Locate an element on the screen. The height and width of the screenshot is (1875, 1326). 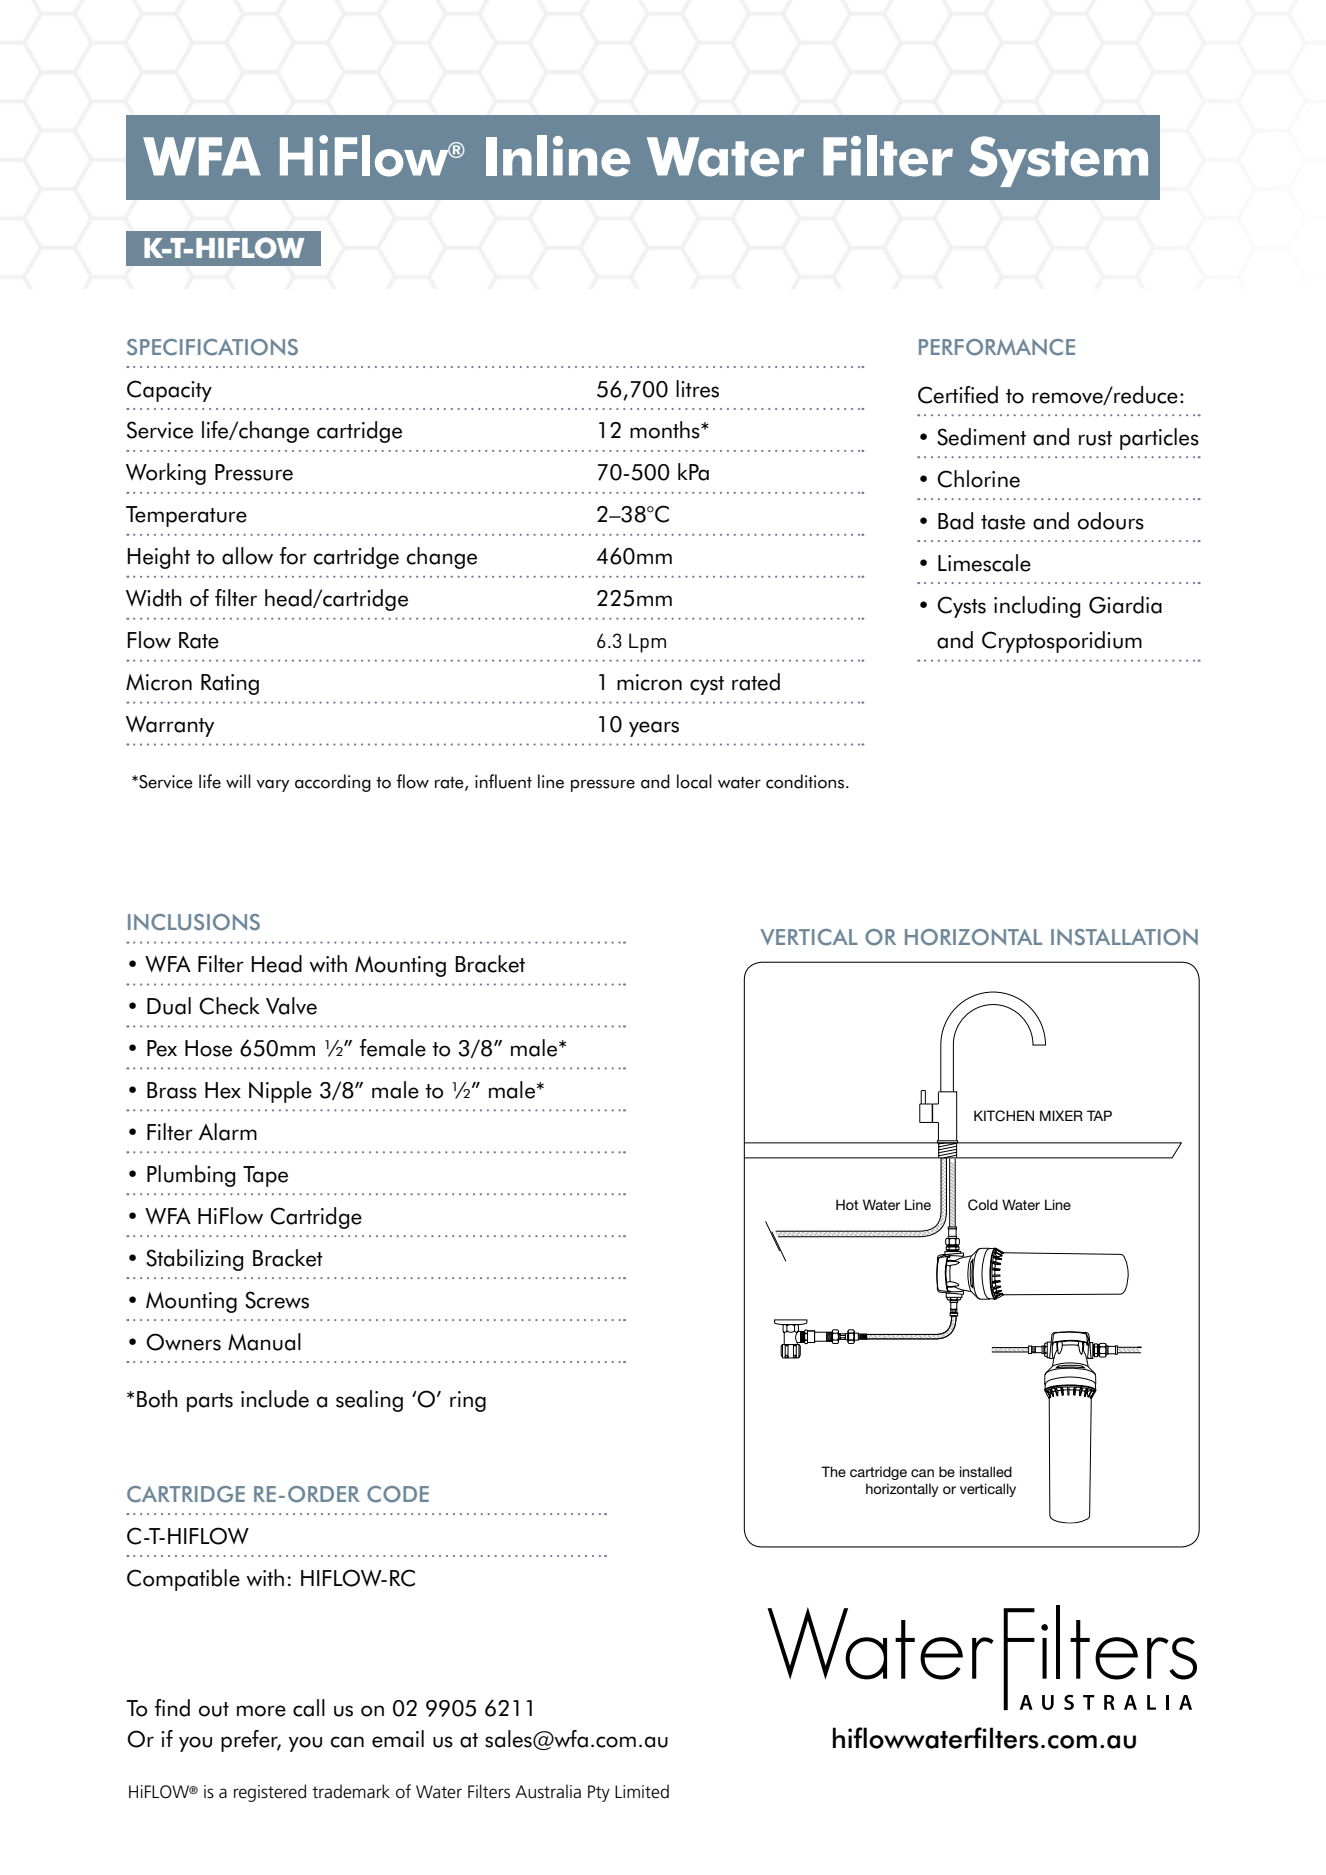
litres is located at coordinates (697, 389).
